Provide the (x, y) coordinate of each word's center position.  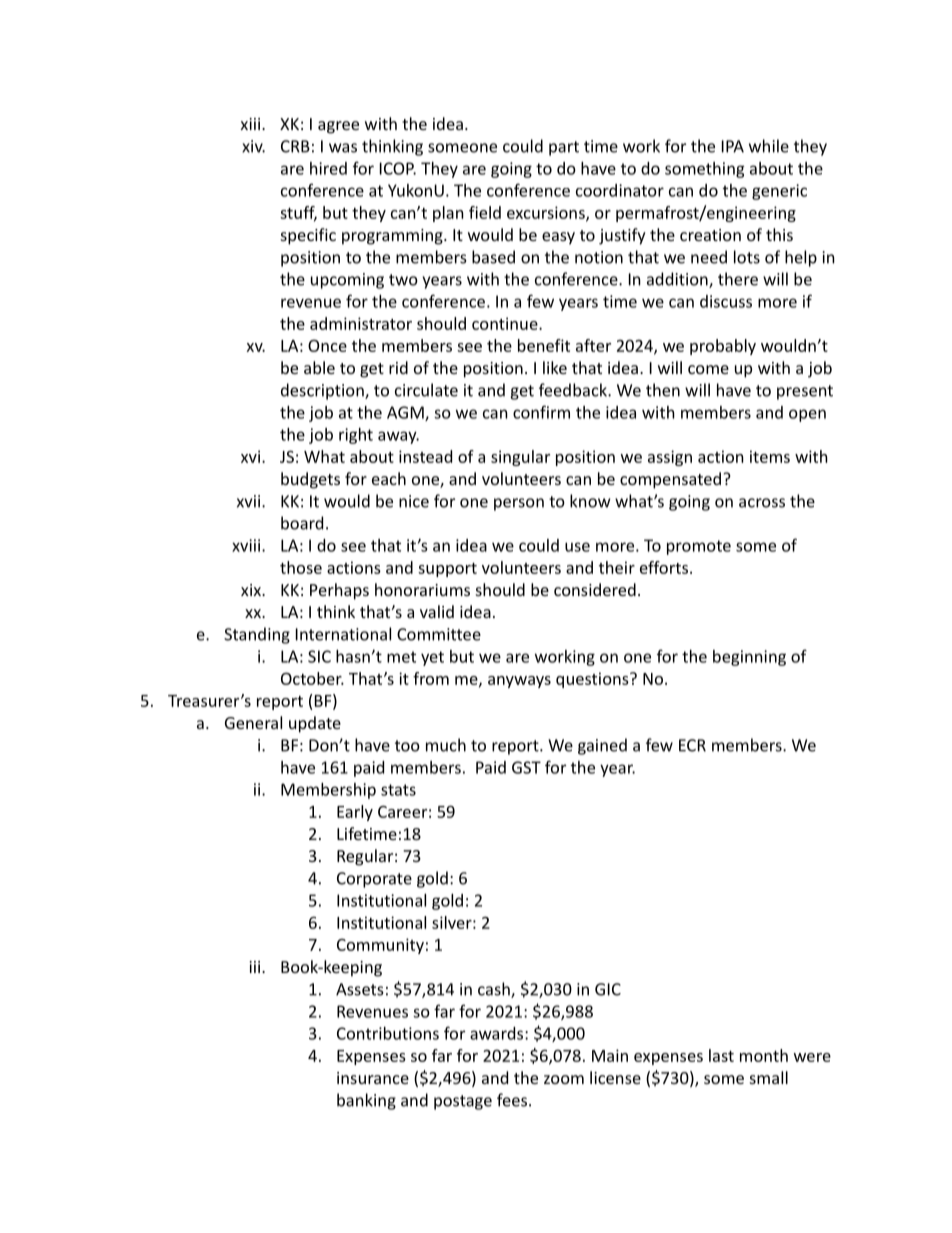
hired (328, 168)
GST (526, 767)
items (770, 456)
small (769, 1077)
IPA (733, 146)
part (564, 148)
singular (520, 458)
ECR (692, 745)
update (315, 724)
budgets (310, 480)
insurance (373, 1078)
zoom (564, 1079)
